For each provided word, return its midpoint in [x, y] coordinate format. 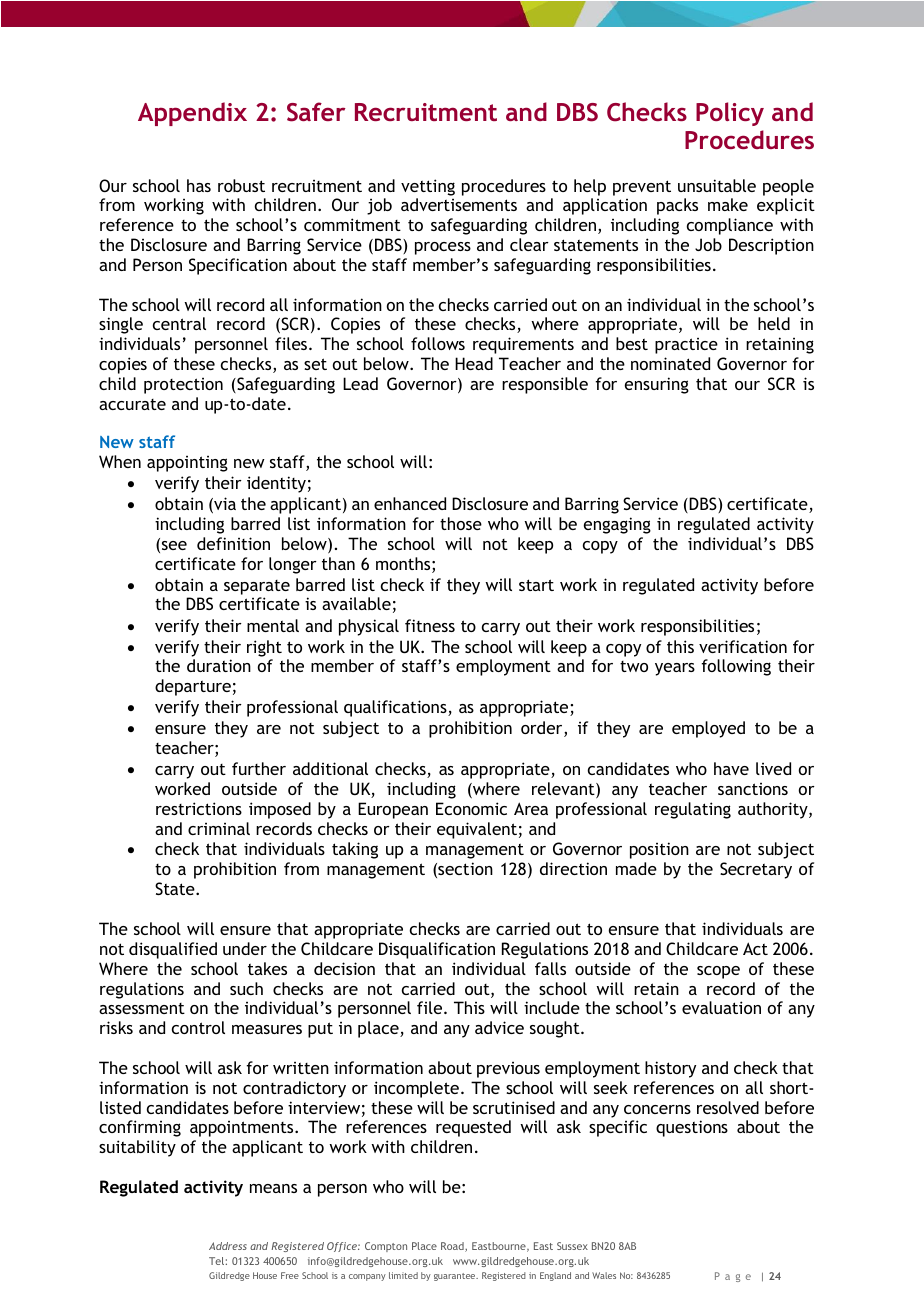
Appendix [192, 114]
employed [708, 729]
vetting [428, 187]
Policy [730, 114]
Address [228, 1246]
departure [193, 687]
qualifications [396, 708]
